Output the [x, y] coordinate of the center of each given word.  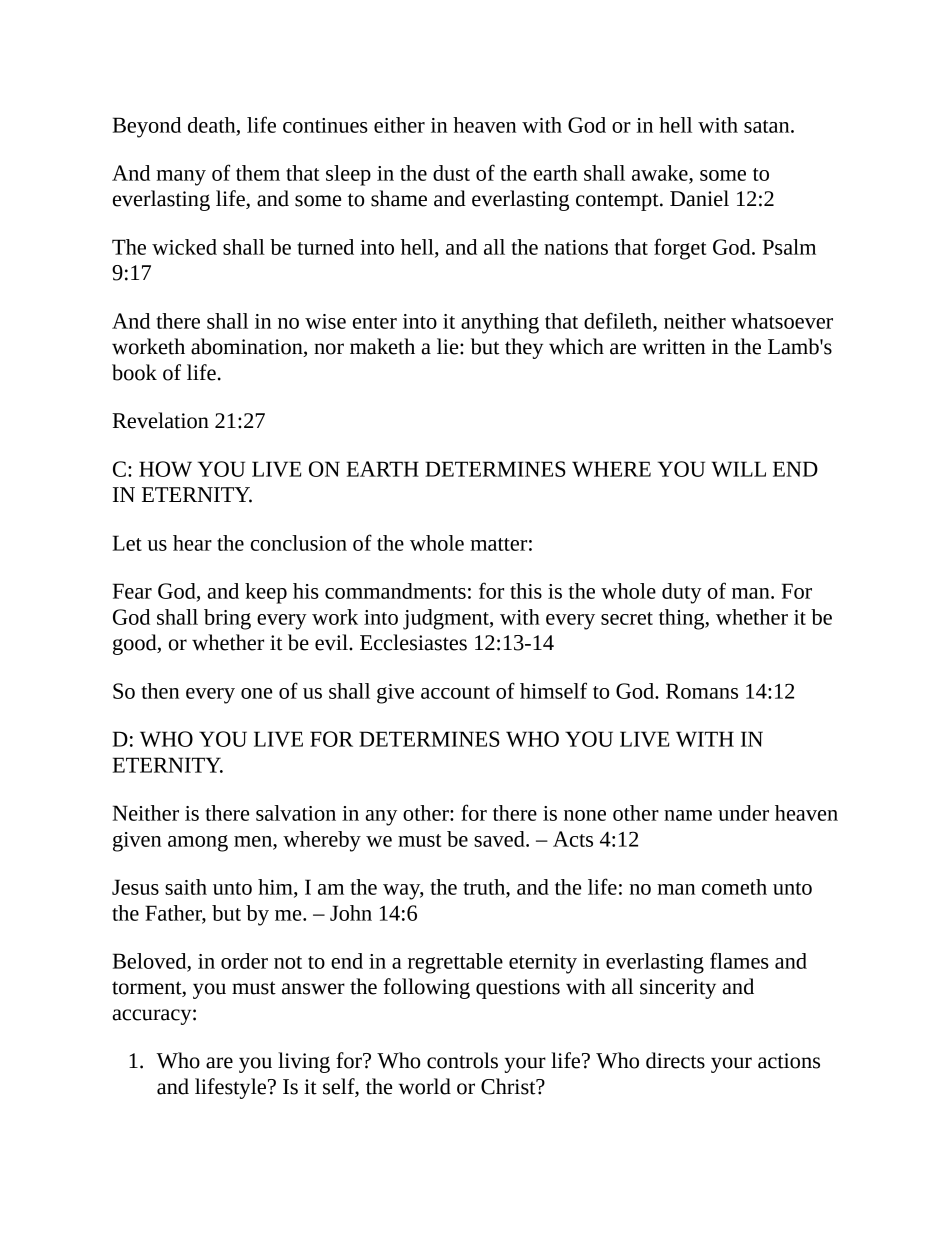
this [526, 591]
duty [682, 593]
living [304, 1062]
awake [661, 174]
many [181, 178]
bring [227, 619]
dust [451, 173]
